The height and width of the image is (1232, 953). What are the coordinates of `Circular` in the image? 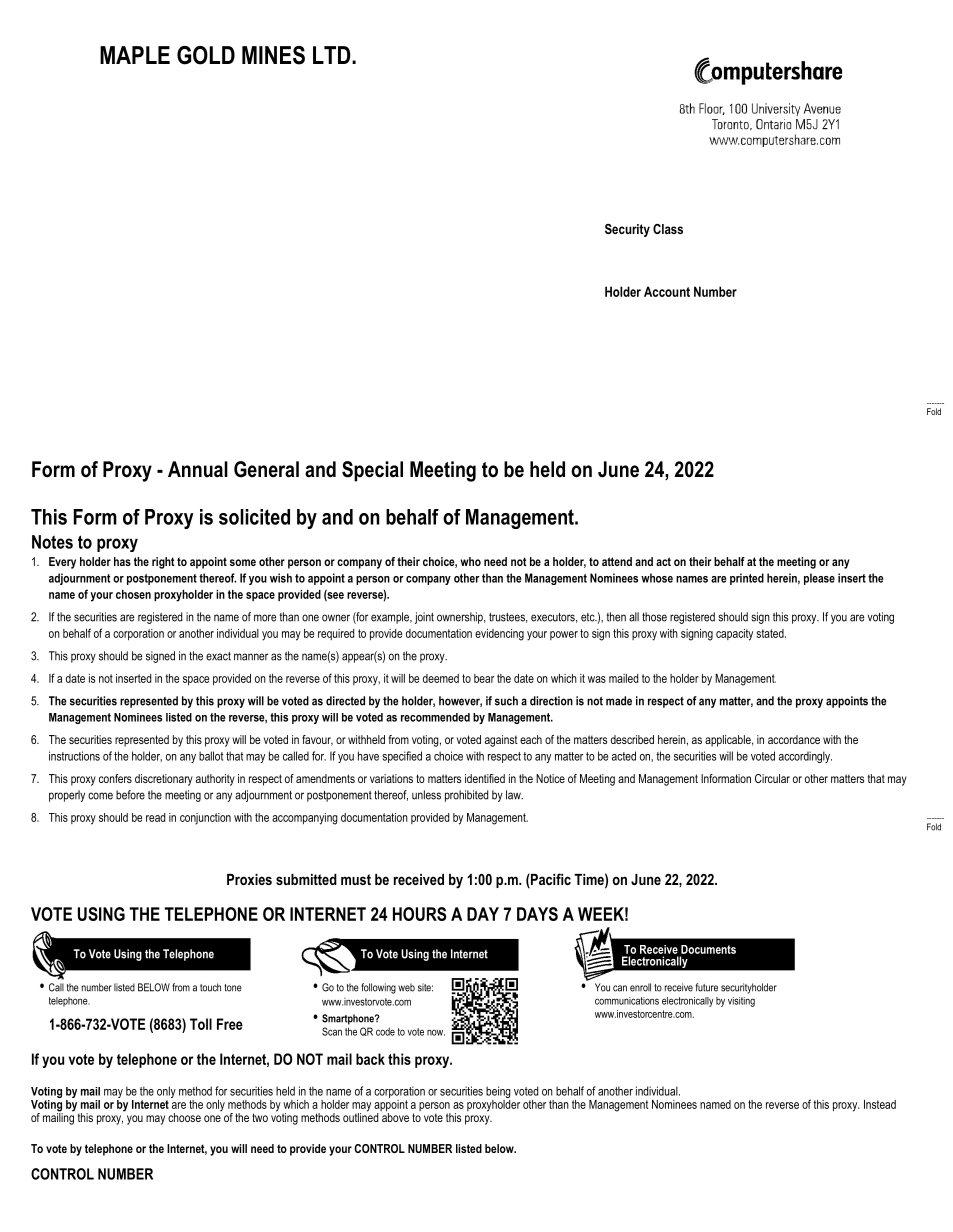 It's located at (772, 778).
